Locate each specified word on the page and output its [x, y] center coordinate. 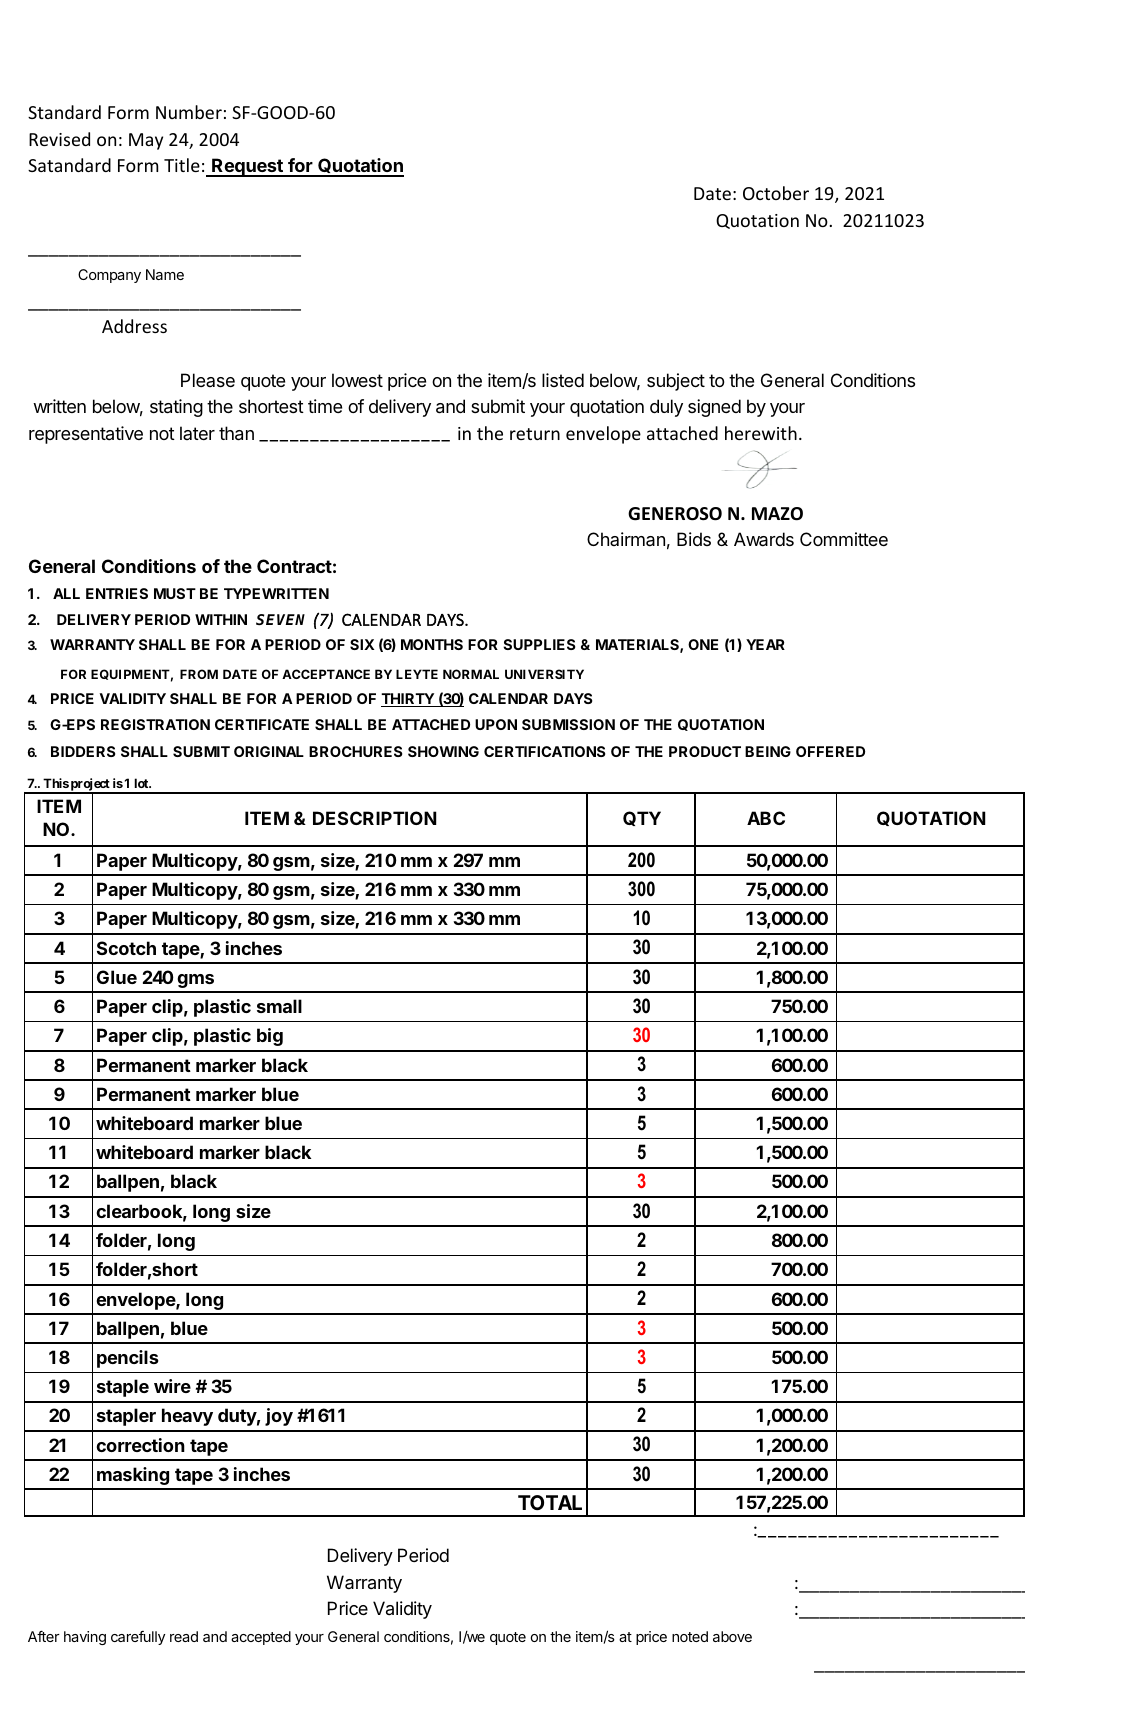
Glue [117, 977]
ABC [766, 818]
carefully [138, 1638]
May [146, 141]
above [732, 1636]
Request [247, 167]
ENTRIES [117, 593]
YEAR [765, 644]
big [270, 1037]
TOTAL [550, 1502]
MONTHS [432, 644]
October [776, 193]
